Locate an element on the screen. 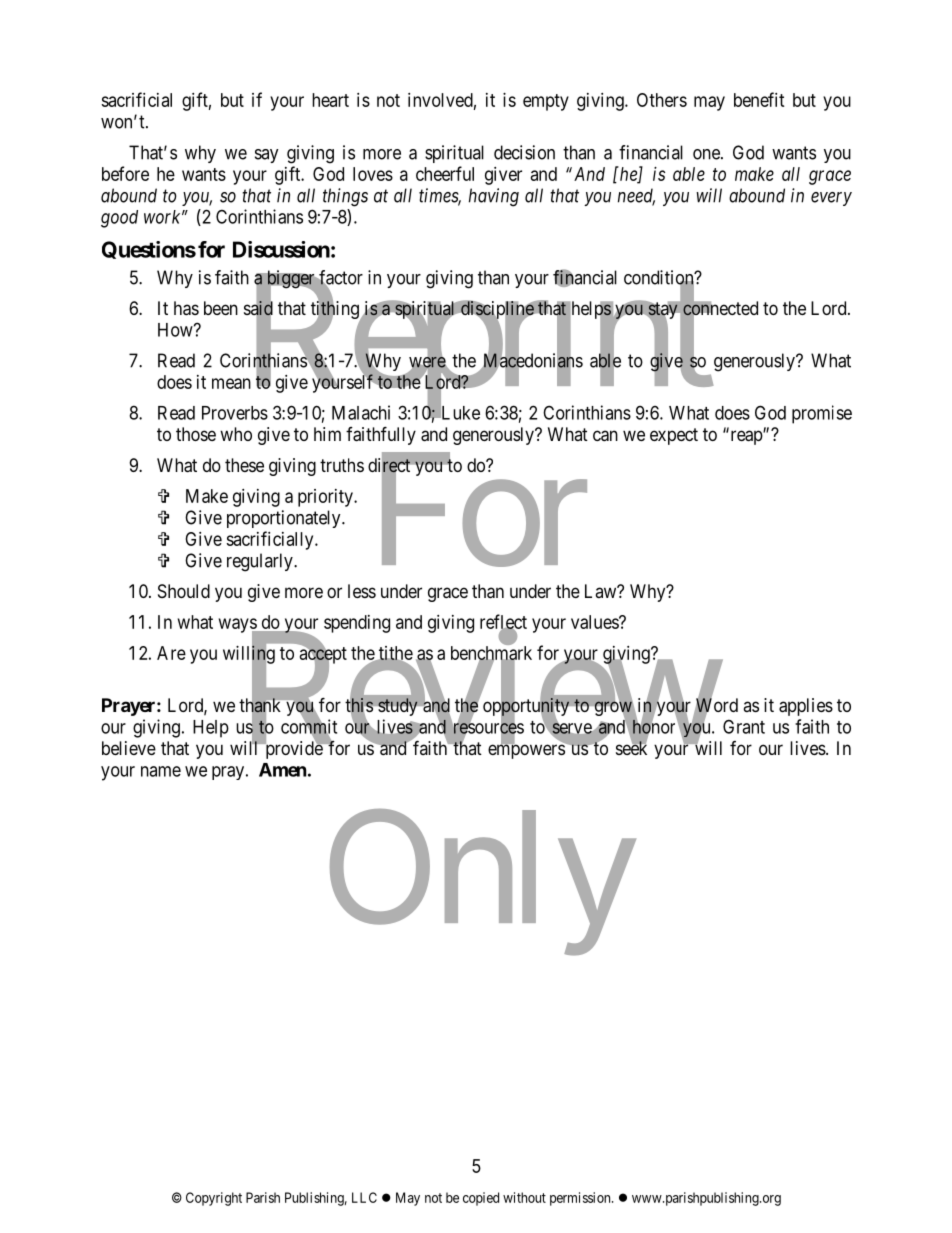 This screenshot has height=1233, width=952. truths is located at coordinates (342, 465).
